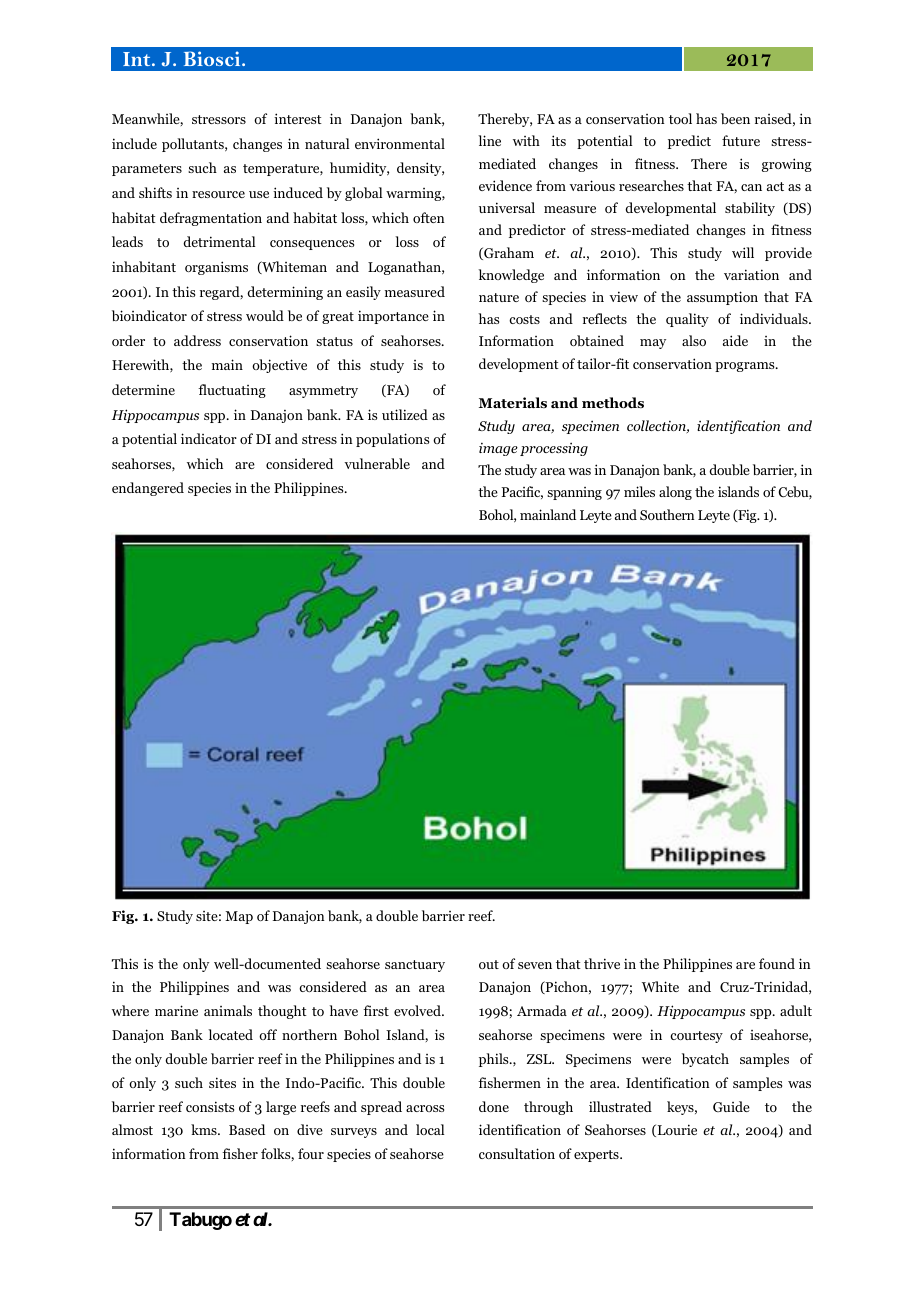 This document has width=924, height=1308. I want to click on aide, so click(735, 340).
